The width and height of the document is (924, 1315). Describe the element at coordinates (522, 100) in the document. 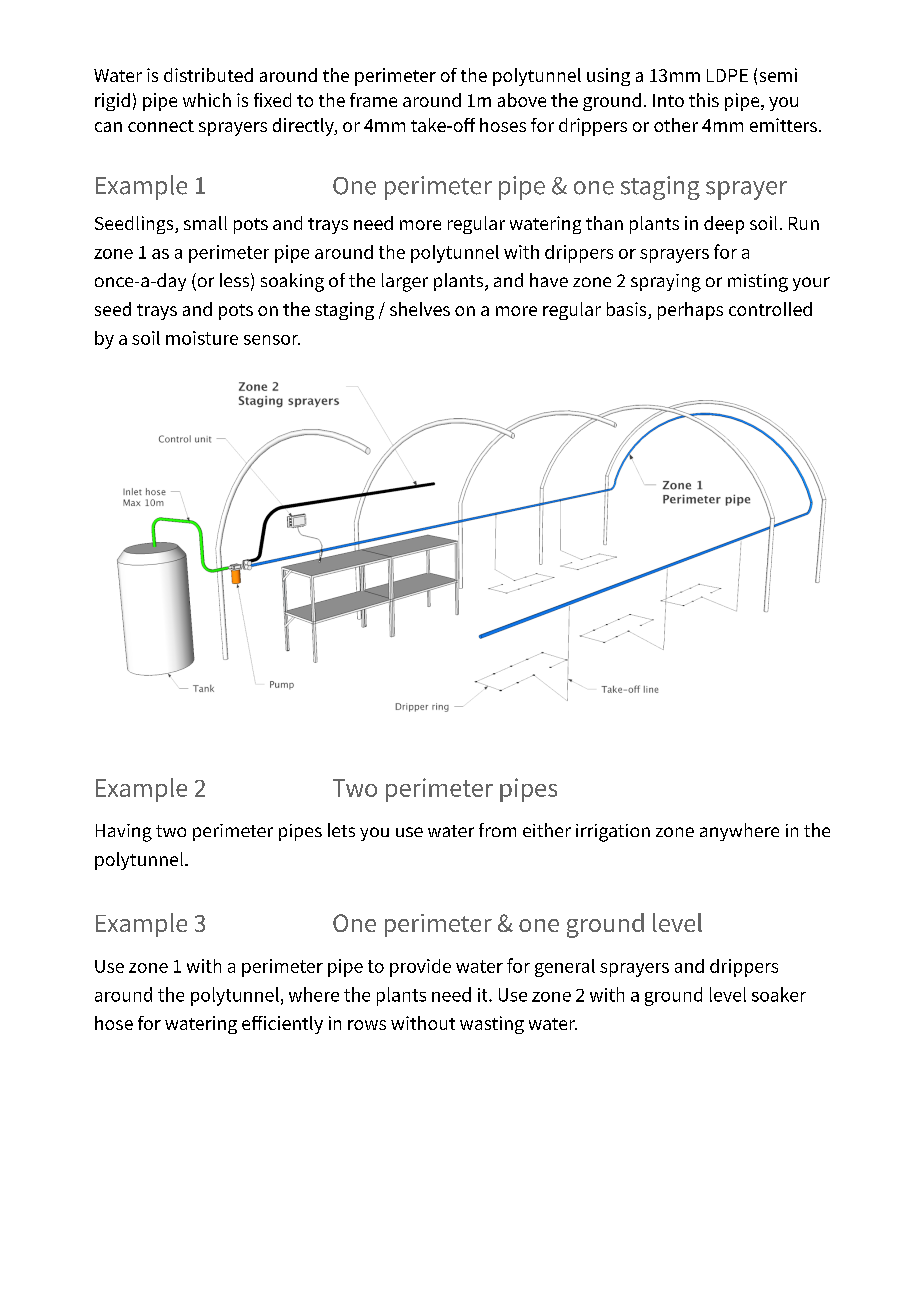

I see `above` at that location.
